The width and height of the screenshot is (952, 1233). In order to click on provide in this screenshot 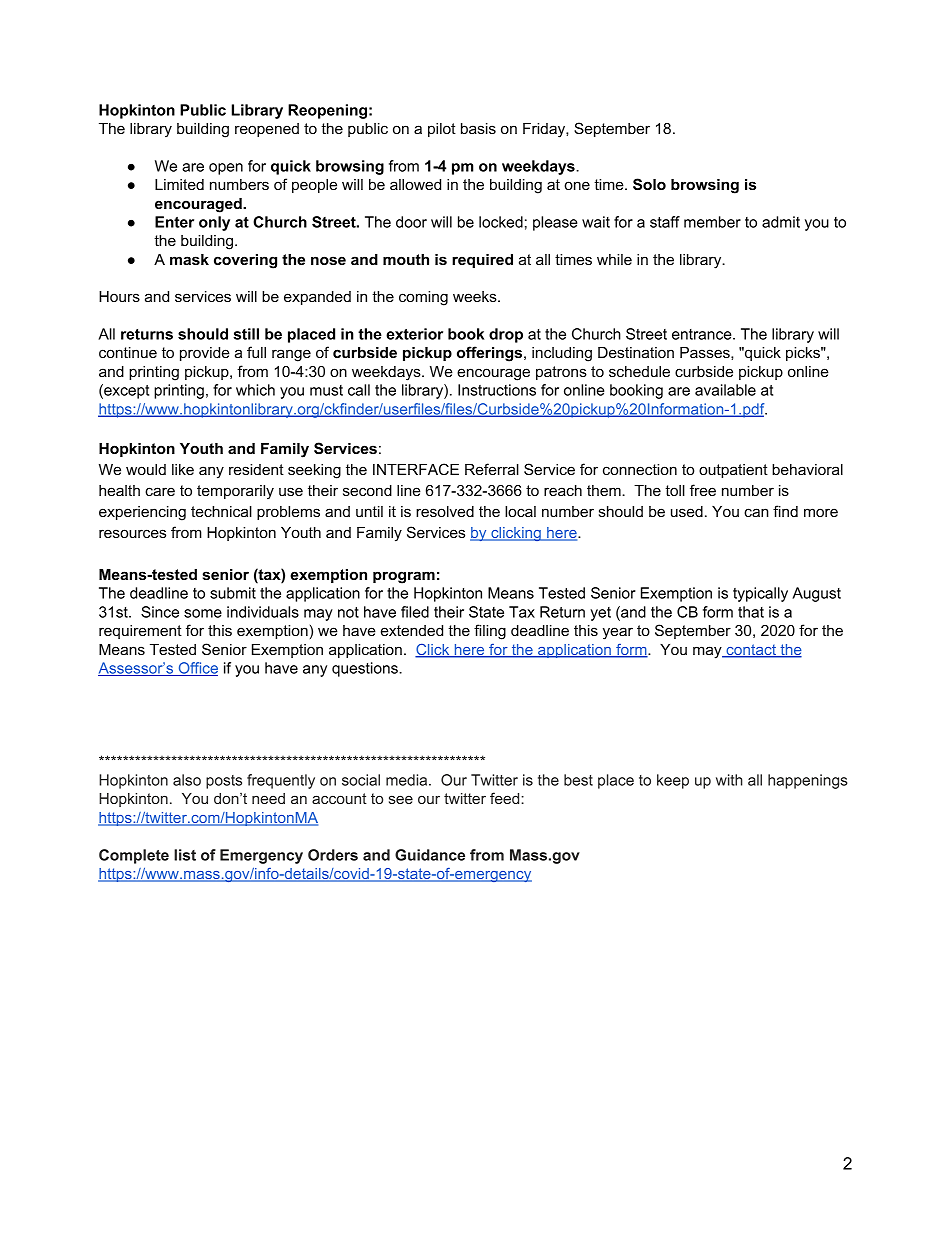, I will do `click(205, 354)`.
